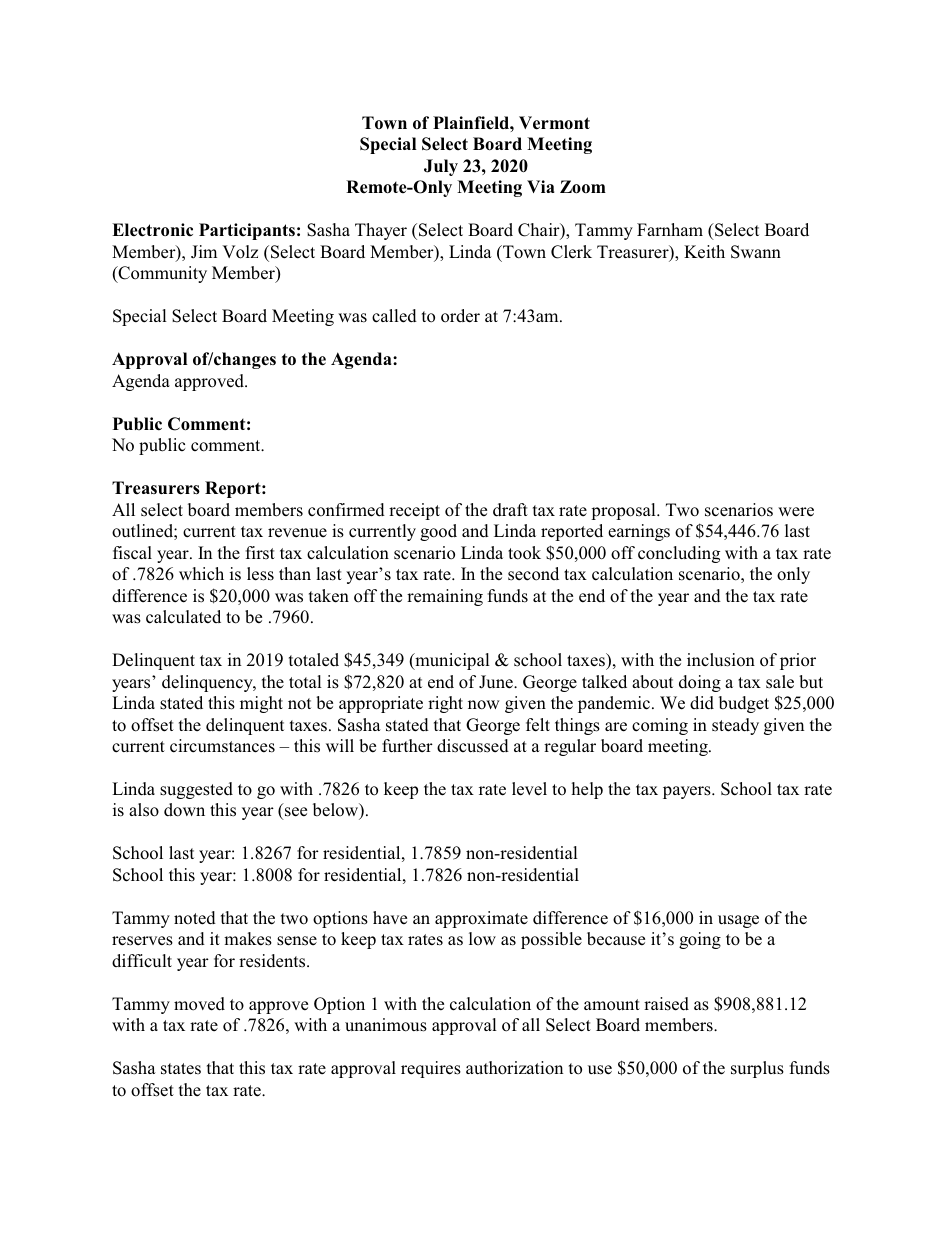  What do you see at coordinates (441, 167) in the image?
I see `July` at bounding box center [441, 167].
